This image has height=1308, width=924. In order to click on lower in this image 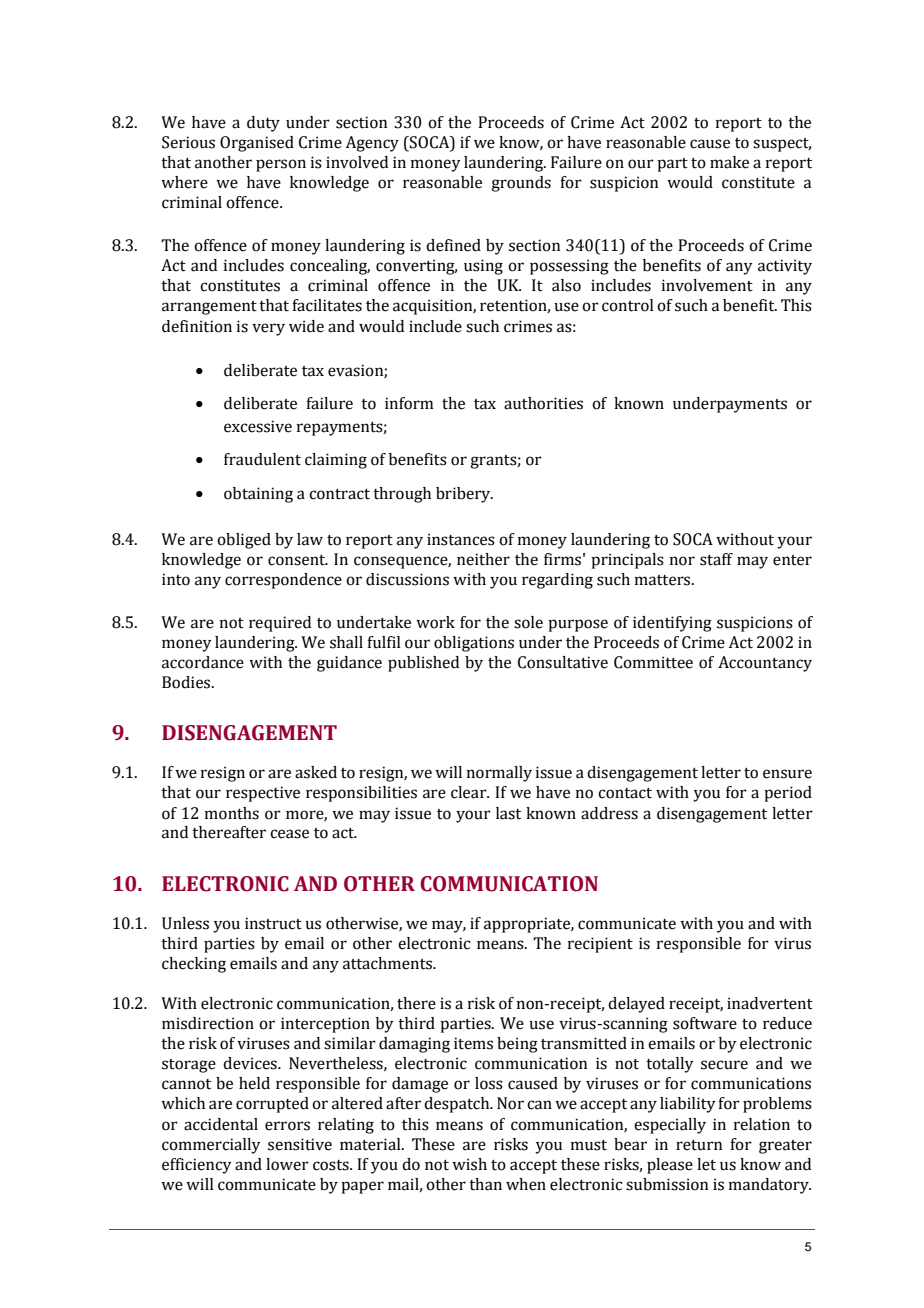, I will do `click(287, 1164)`.
